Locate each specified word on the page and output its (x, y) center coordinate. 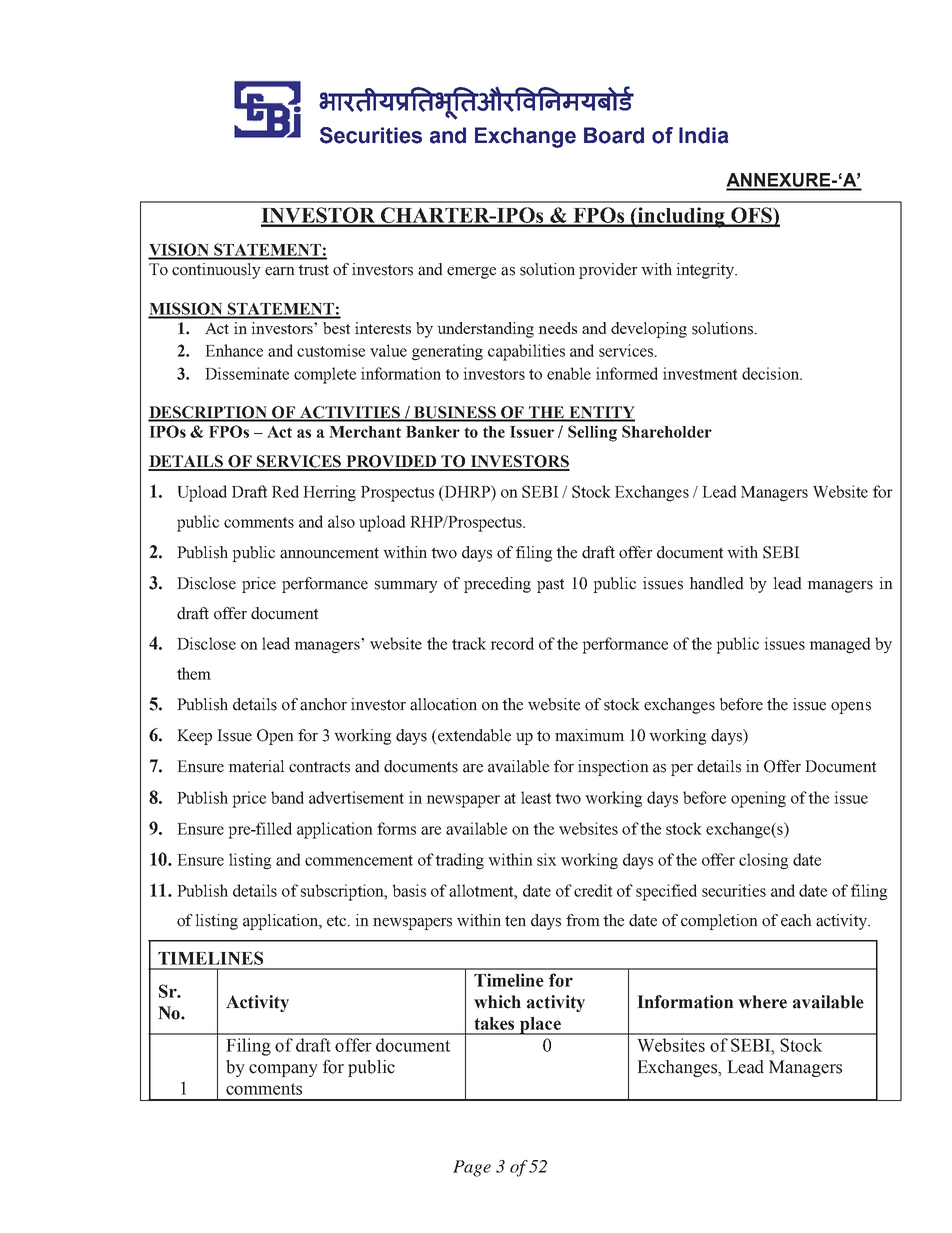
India (703, 135)
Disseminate (247, 373)
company (283, 1070)
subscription (343, 892)
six (547, 859)
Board (614, 135)
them (194, 673)
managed (840, 645)
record (512, 643)
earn (280, 271)
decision (771, 373)
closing (764, 861)
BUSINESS (455, 413)
